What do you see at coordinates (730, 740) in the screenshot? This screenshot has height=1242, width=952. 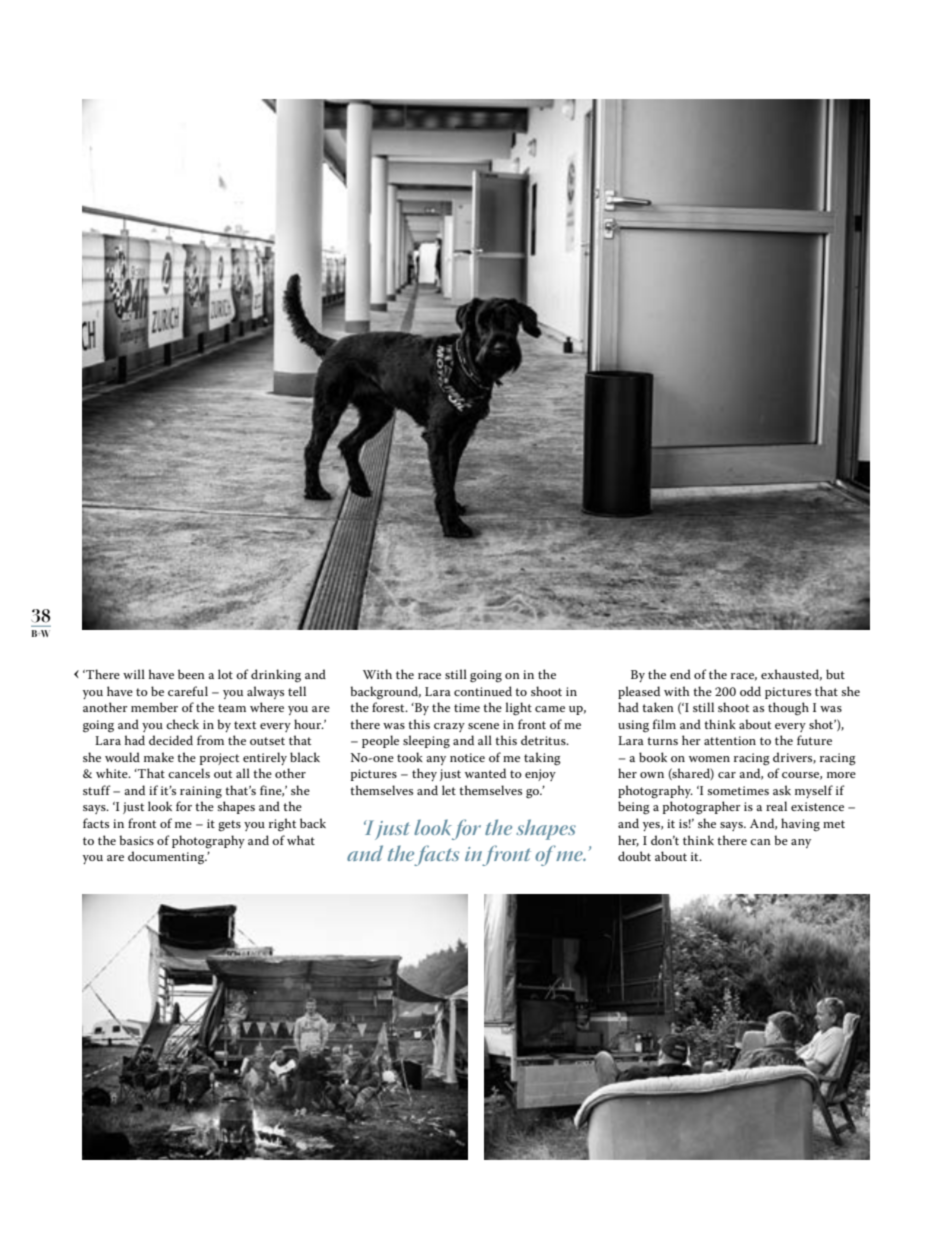 I see `attention` at bounding box center [730, 740].
